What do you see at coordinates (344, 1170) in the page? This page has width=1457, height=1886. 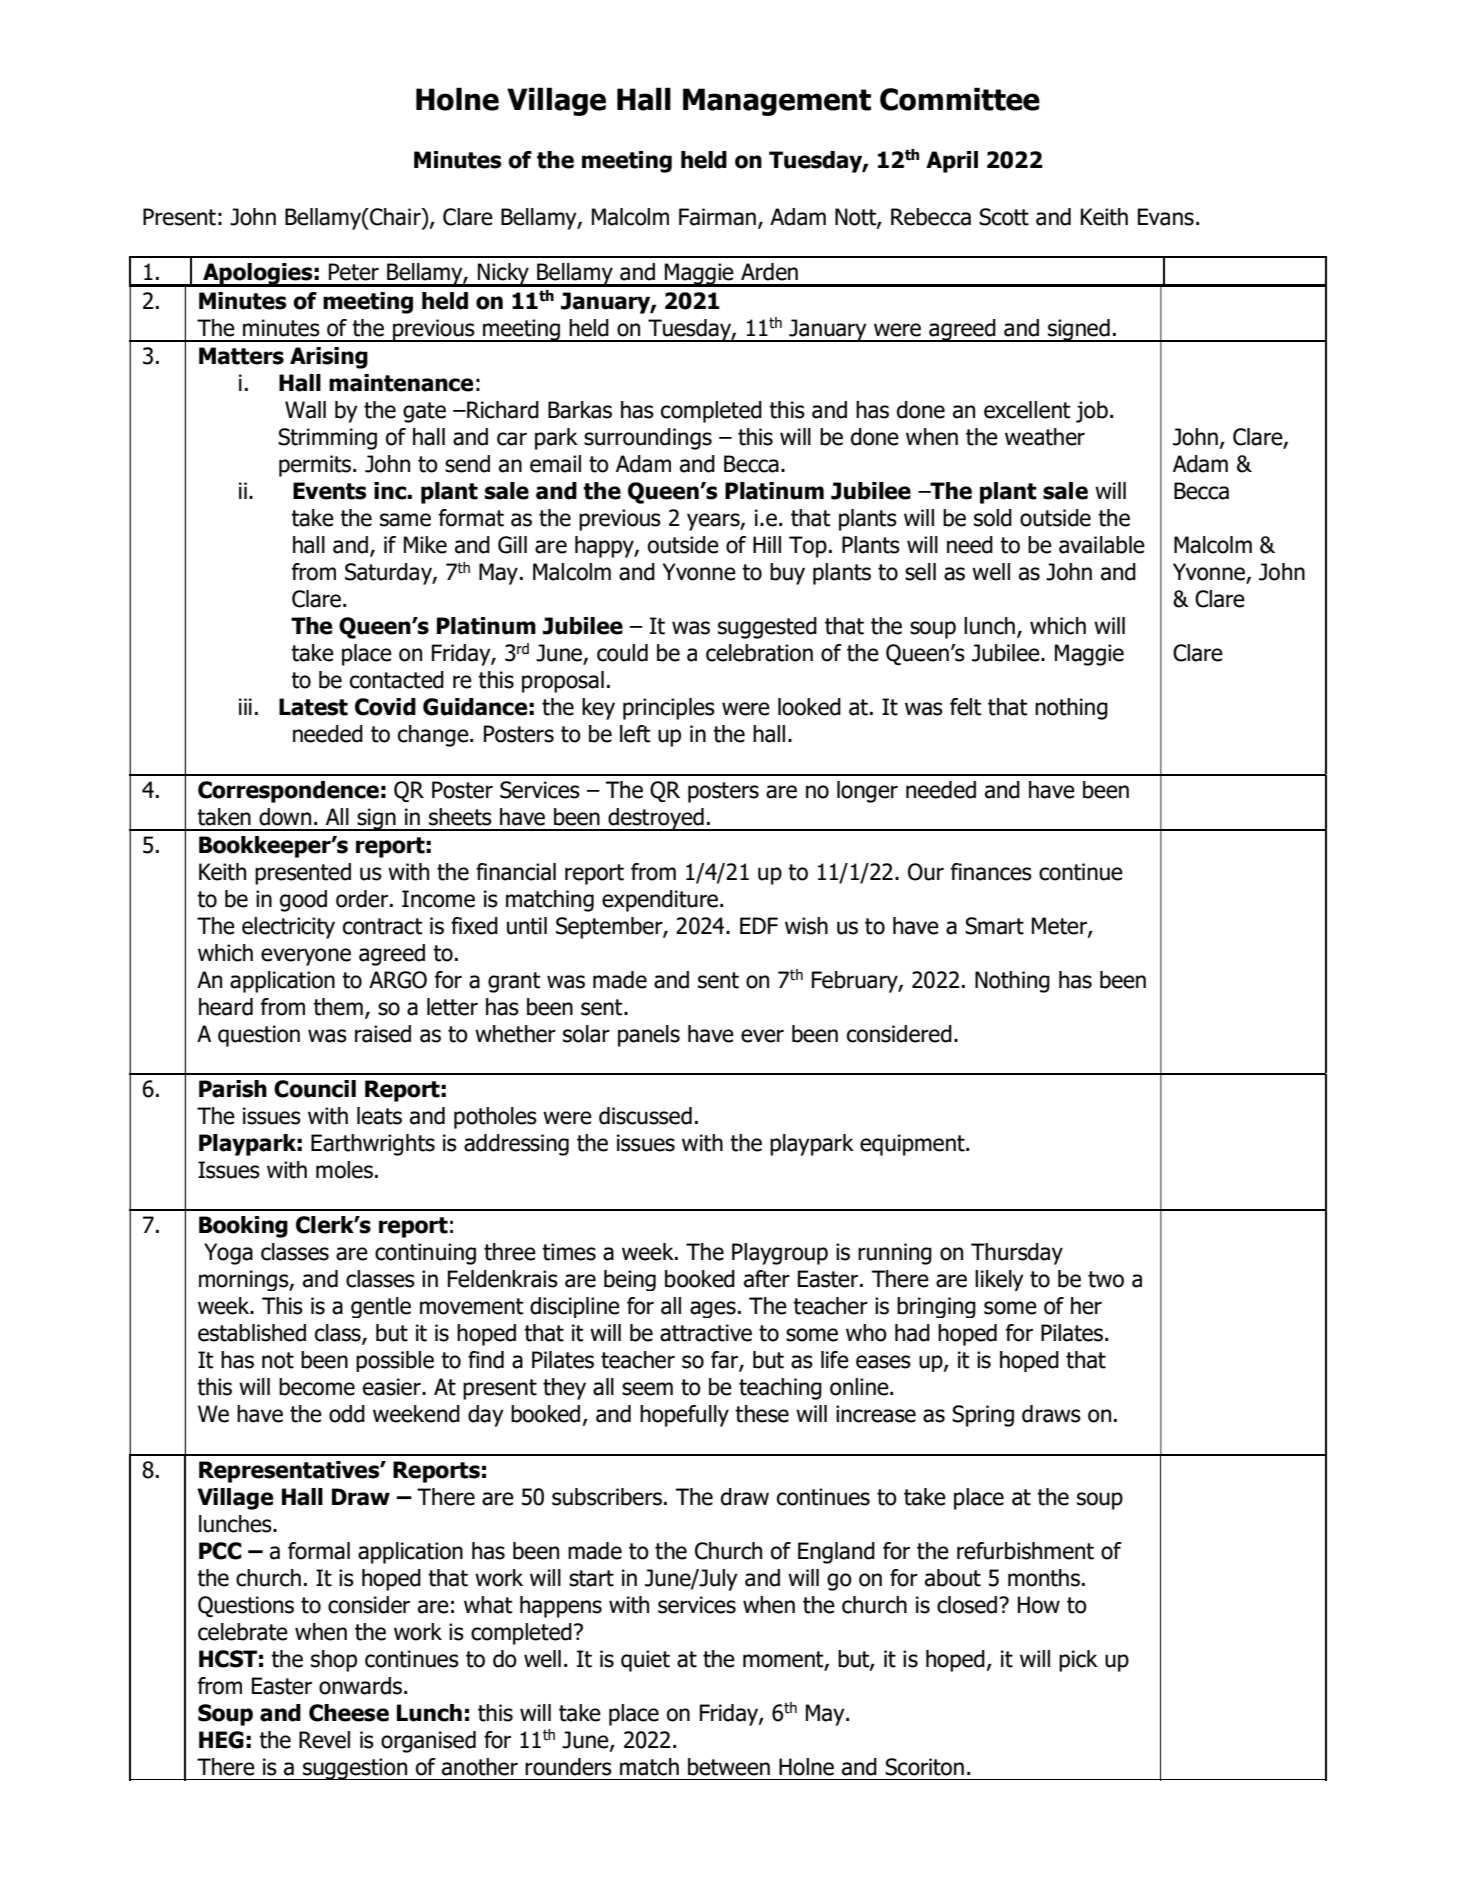 I see `moles` at bounding box center [344, 1170].
